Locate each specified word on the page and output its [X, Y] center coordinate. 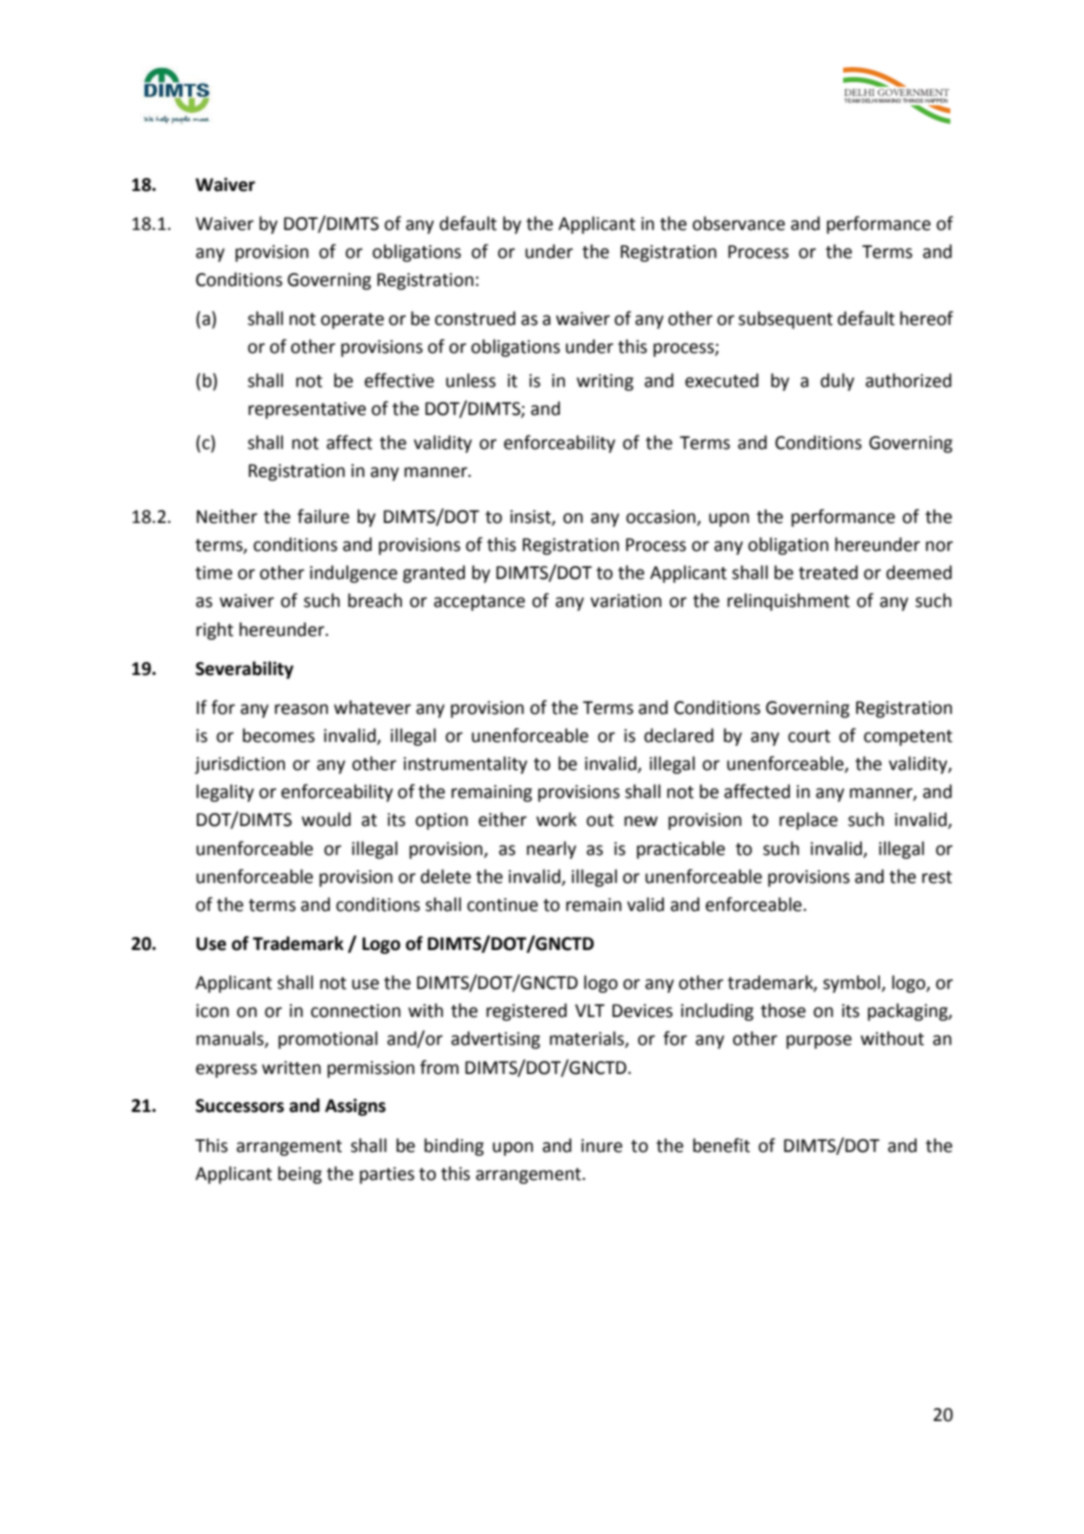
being [300, 1175]
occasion [662, 518]
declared [678, 735]
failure [323, 516]
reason [301, 709]
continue [502, 905]
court [809, 736]
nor [939, 546]
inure [601, 1146]
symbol [852, 984]
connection [356, 1011]
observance [738, 223]
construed [475, 318]
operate [352, 321]
